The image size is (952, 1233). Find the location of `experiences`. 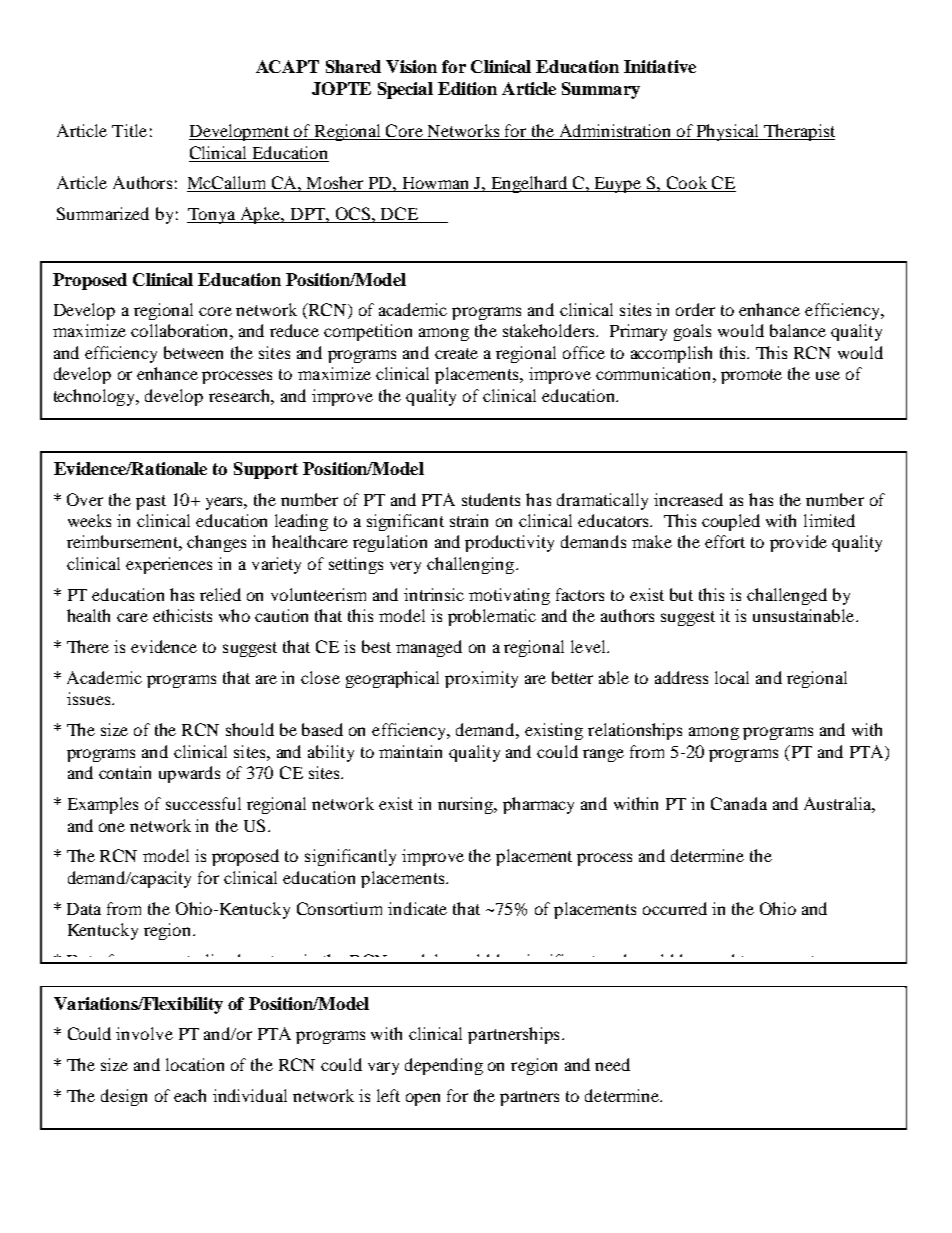

experiences is located at coordinates (169, 565).
